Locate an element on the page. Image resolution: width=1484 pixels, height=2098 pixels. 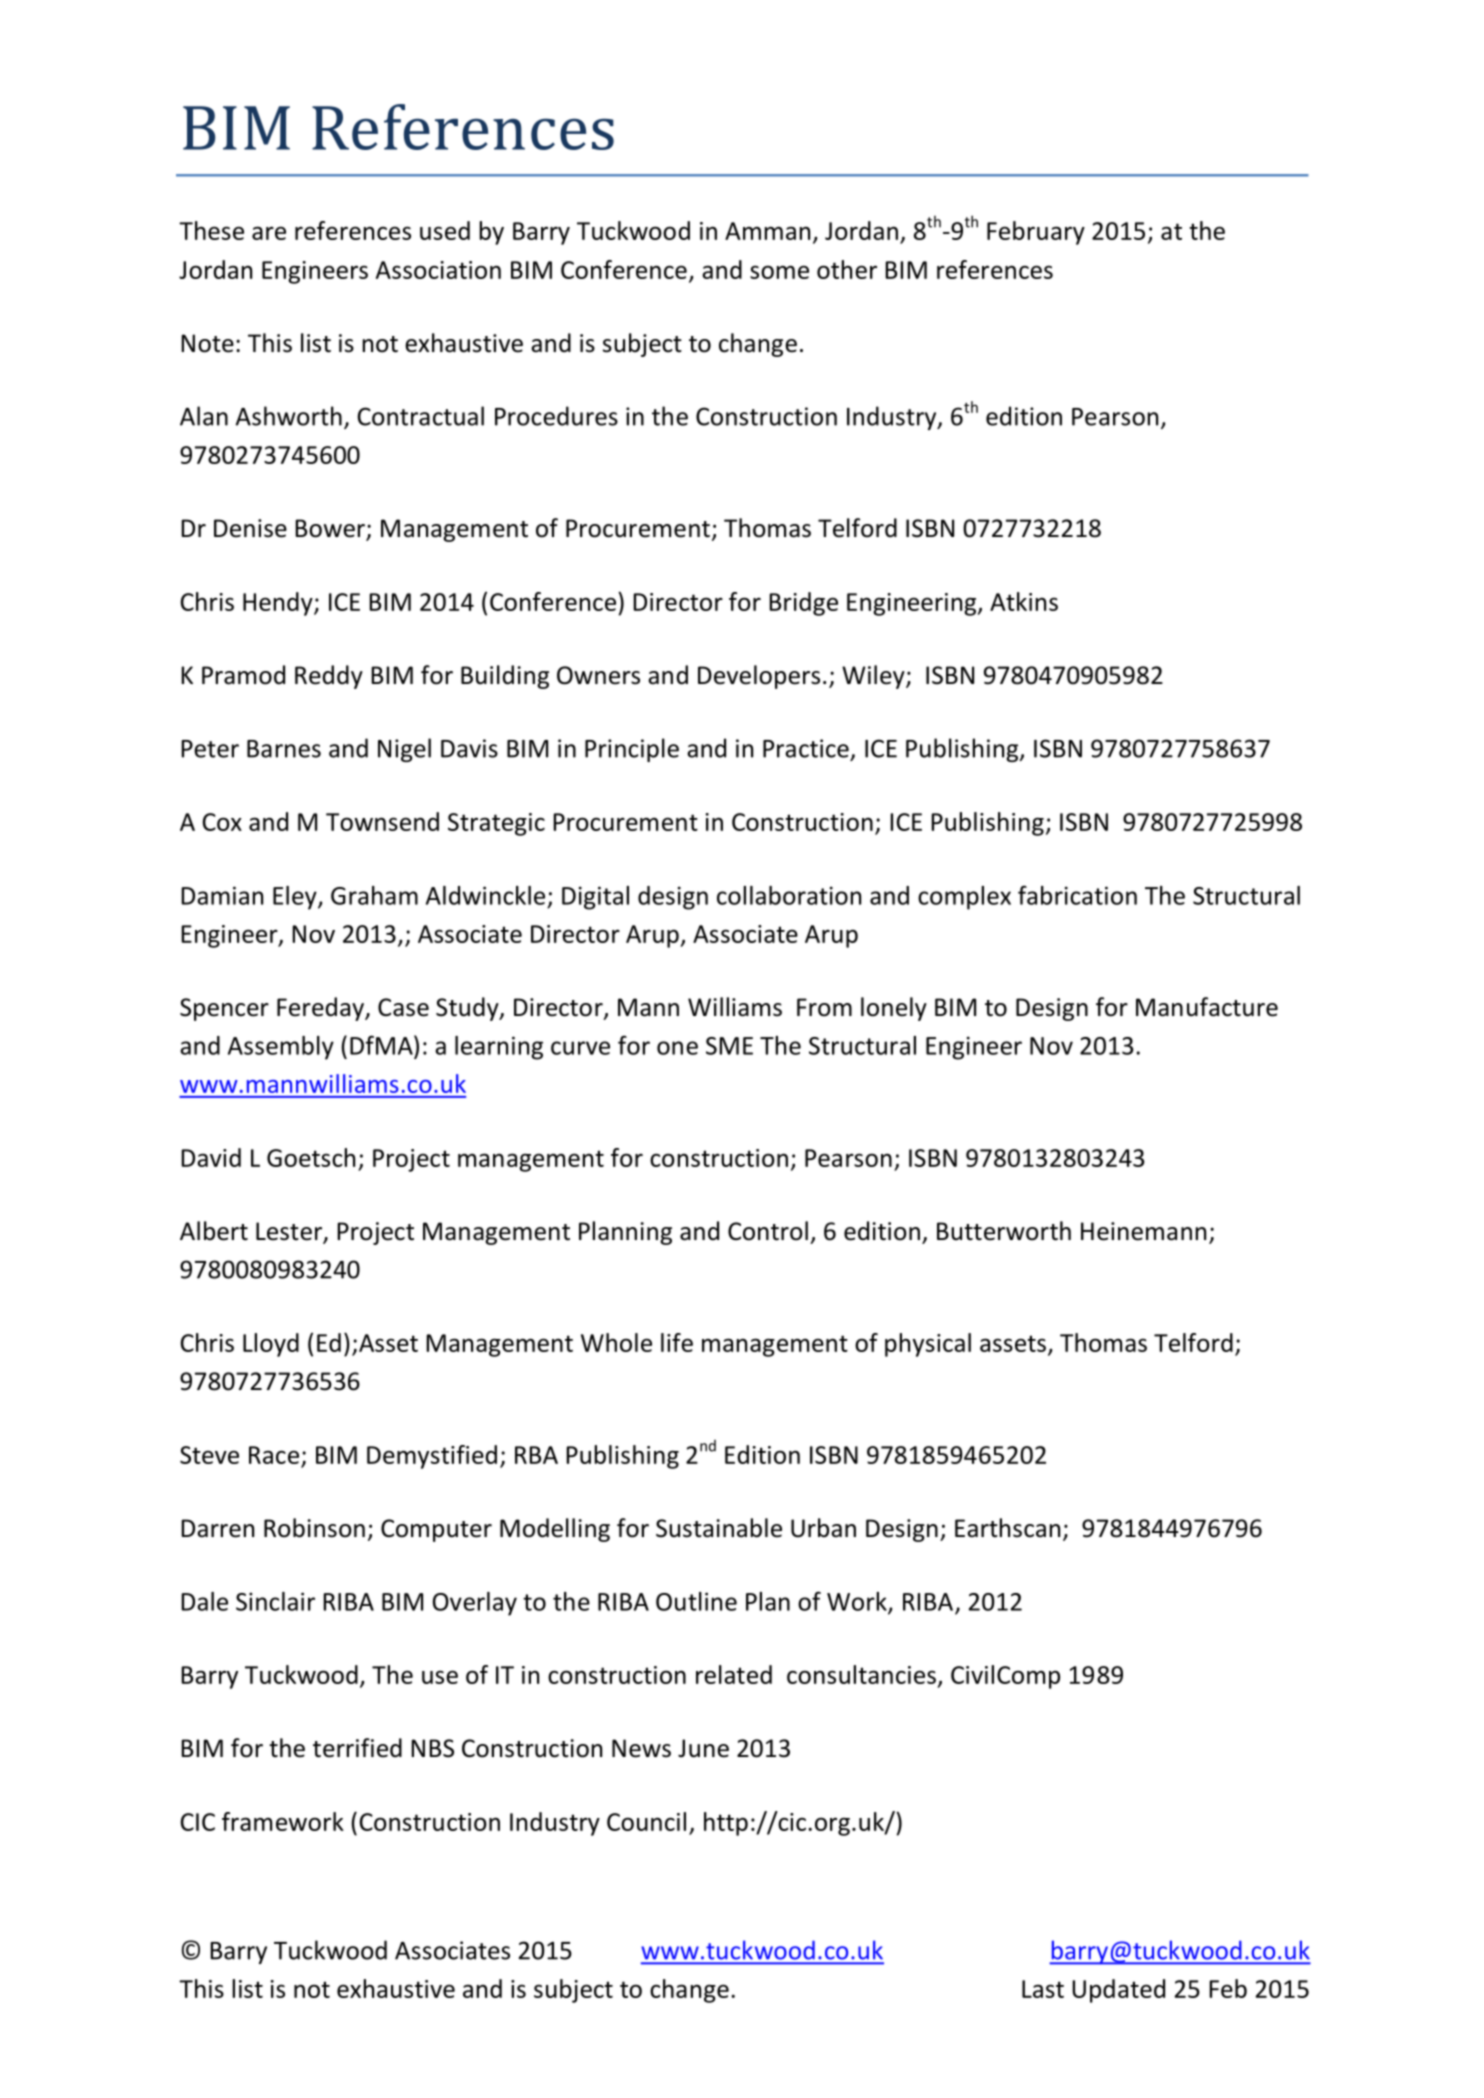
terrified is located at coordinates (357, 1748).
